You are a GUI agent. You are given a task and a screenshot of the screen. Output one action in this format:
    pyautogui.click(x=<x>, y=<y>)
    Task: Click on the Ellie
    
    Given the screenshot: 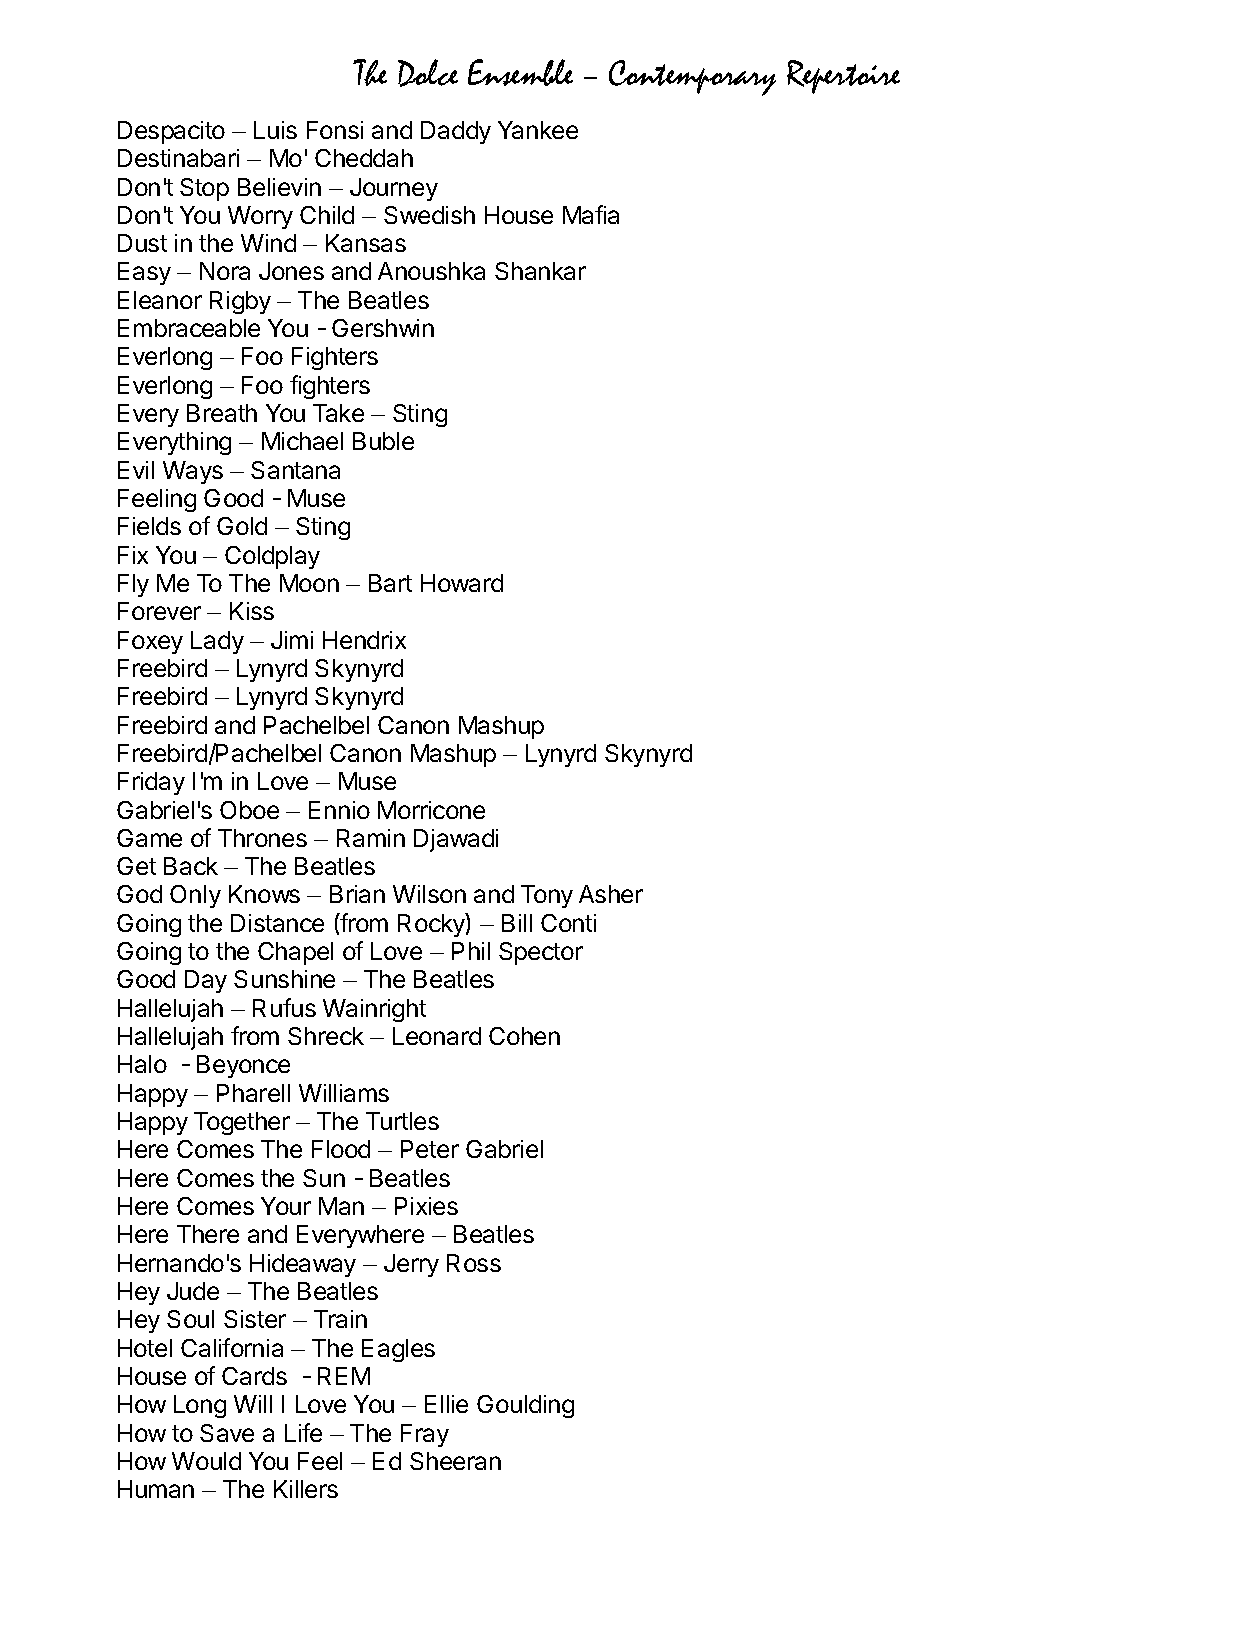 What is the action you would take?
    pyautogui.click(x=446, y=1404)
